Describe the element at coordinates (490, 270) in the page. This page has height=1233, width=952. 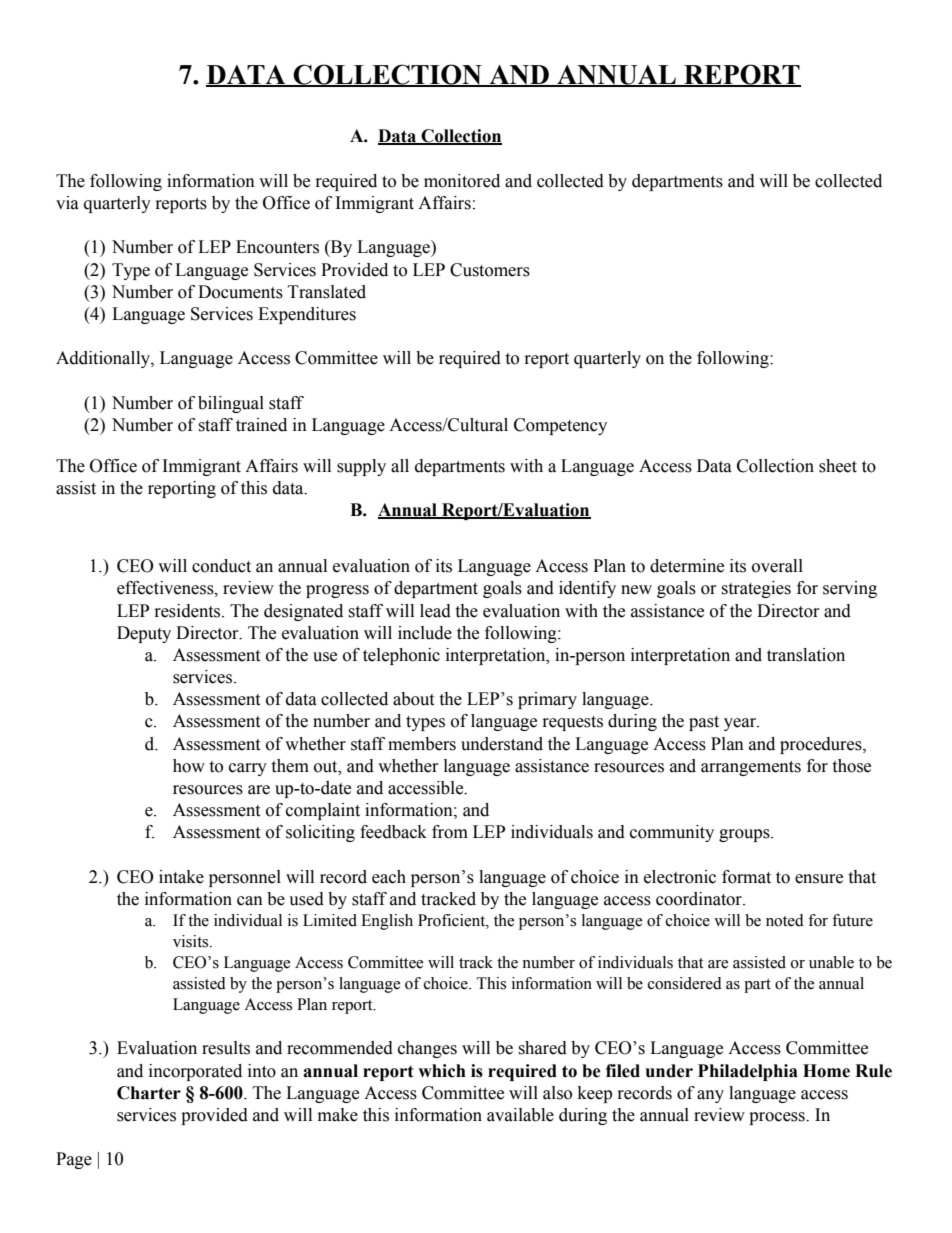
I see `Customers` at that location.
